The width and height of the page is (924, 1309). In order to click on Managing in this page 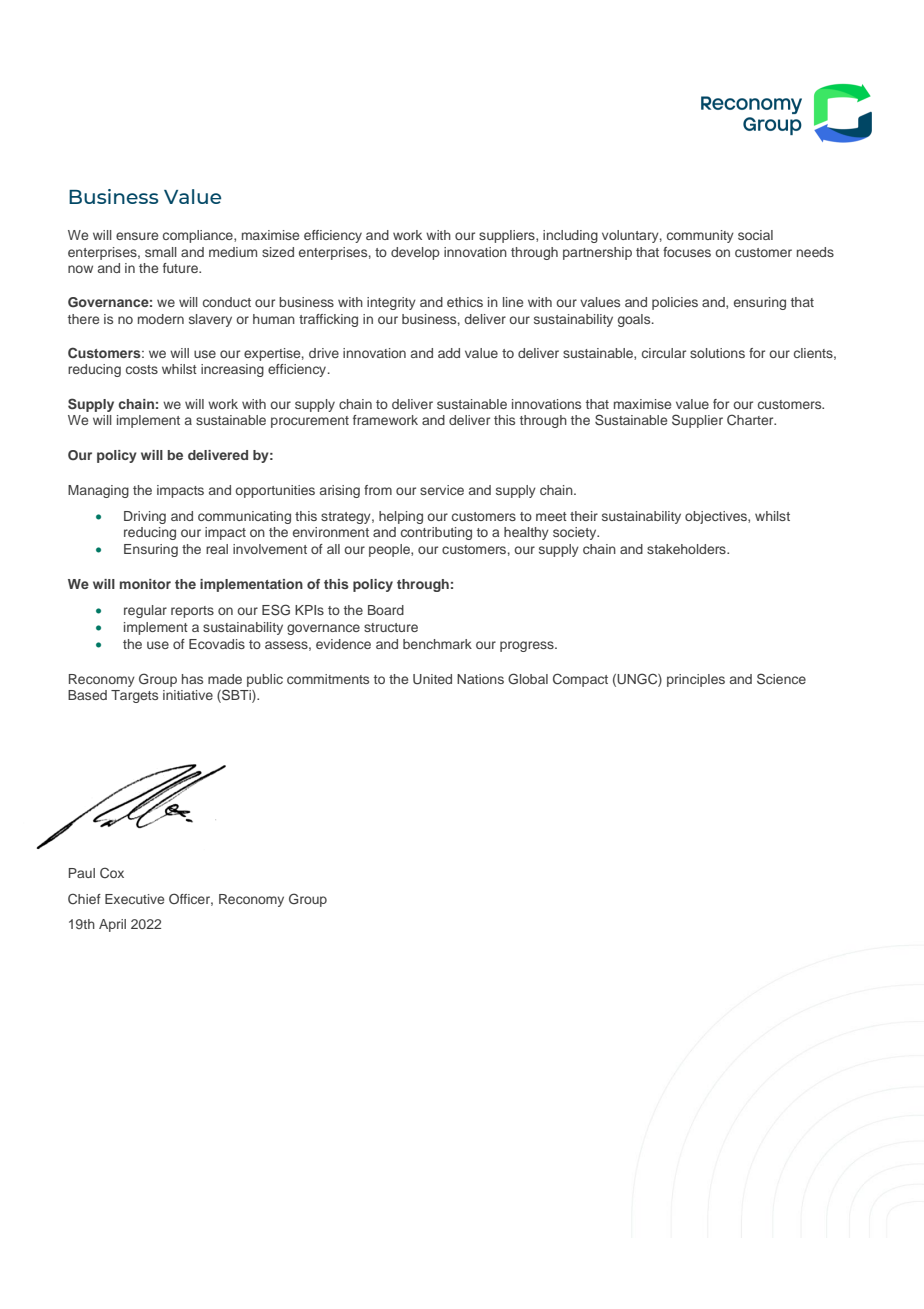, I will do `click(98, 491)`.
